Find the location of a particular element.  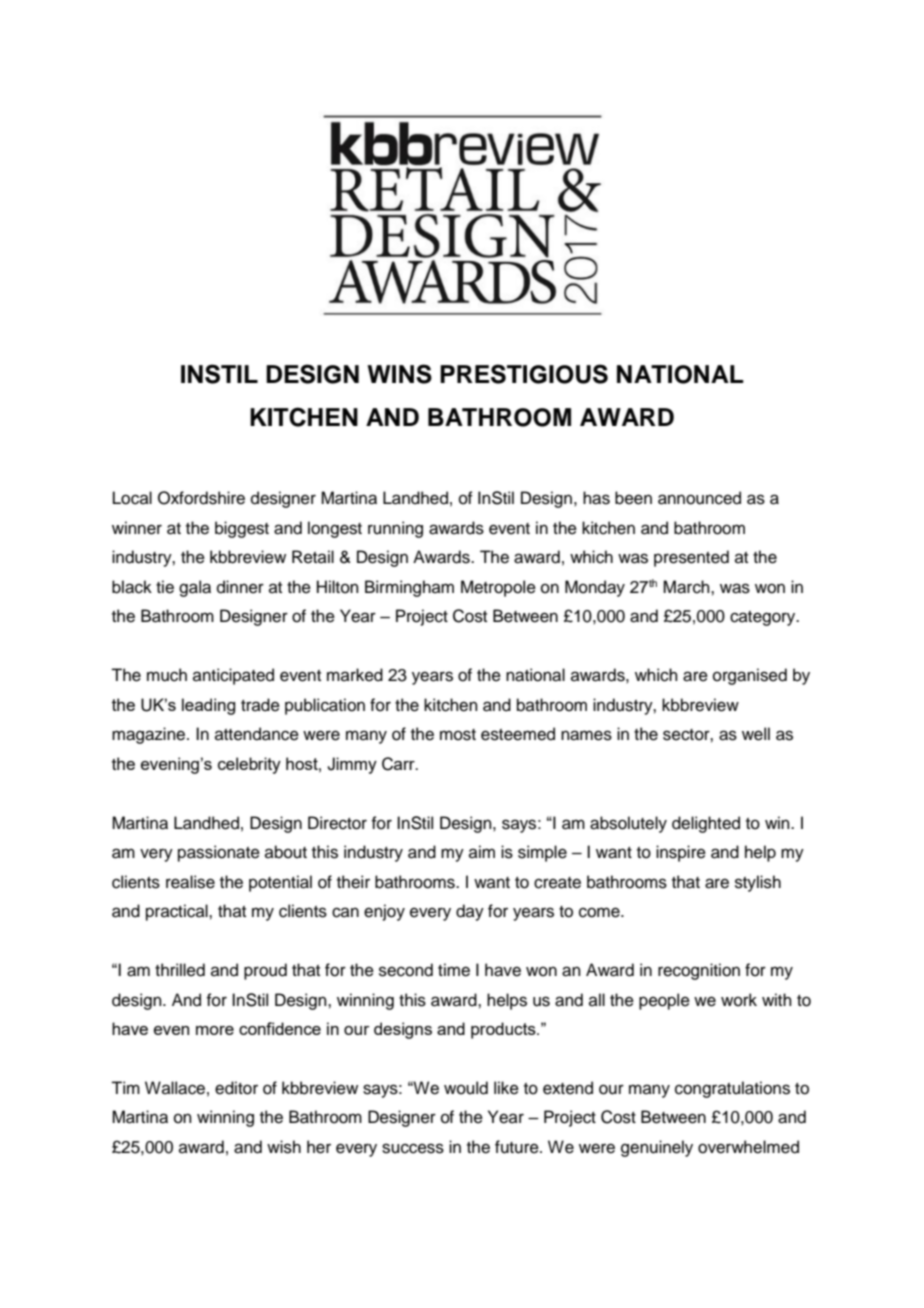

most is located at coordinates (458, 735).
